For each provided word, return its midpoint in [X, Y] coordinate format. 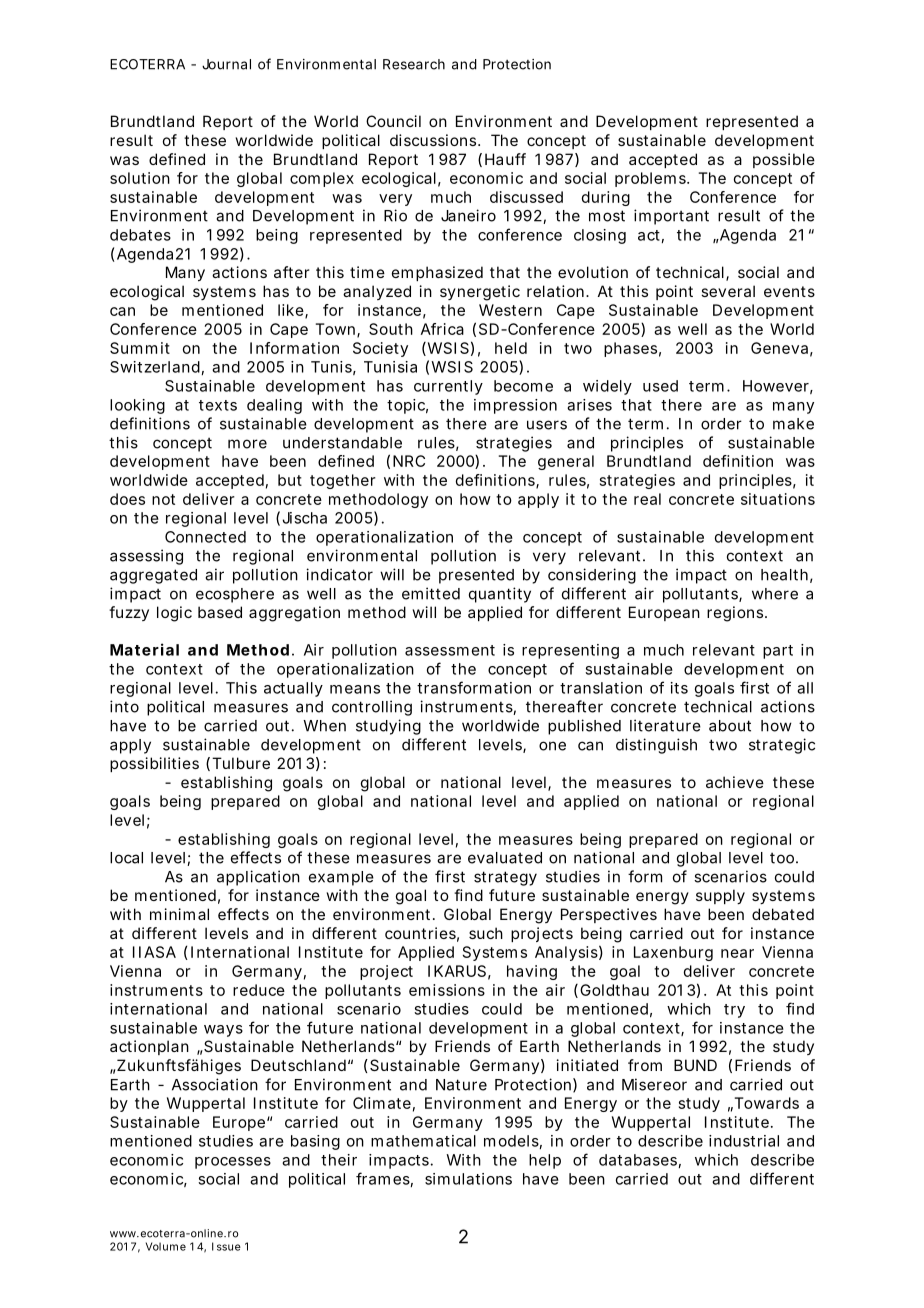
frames [383, 1178]
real [647, 499]
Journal [226, 64]
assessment [450, 650]
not [163, 499]
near [737, 953]
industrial [744, 1141]
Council [393, 121]
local [126, 858]
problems [650, 179]
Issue [226, 1246]
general [566, 462]
